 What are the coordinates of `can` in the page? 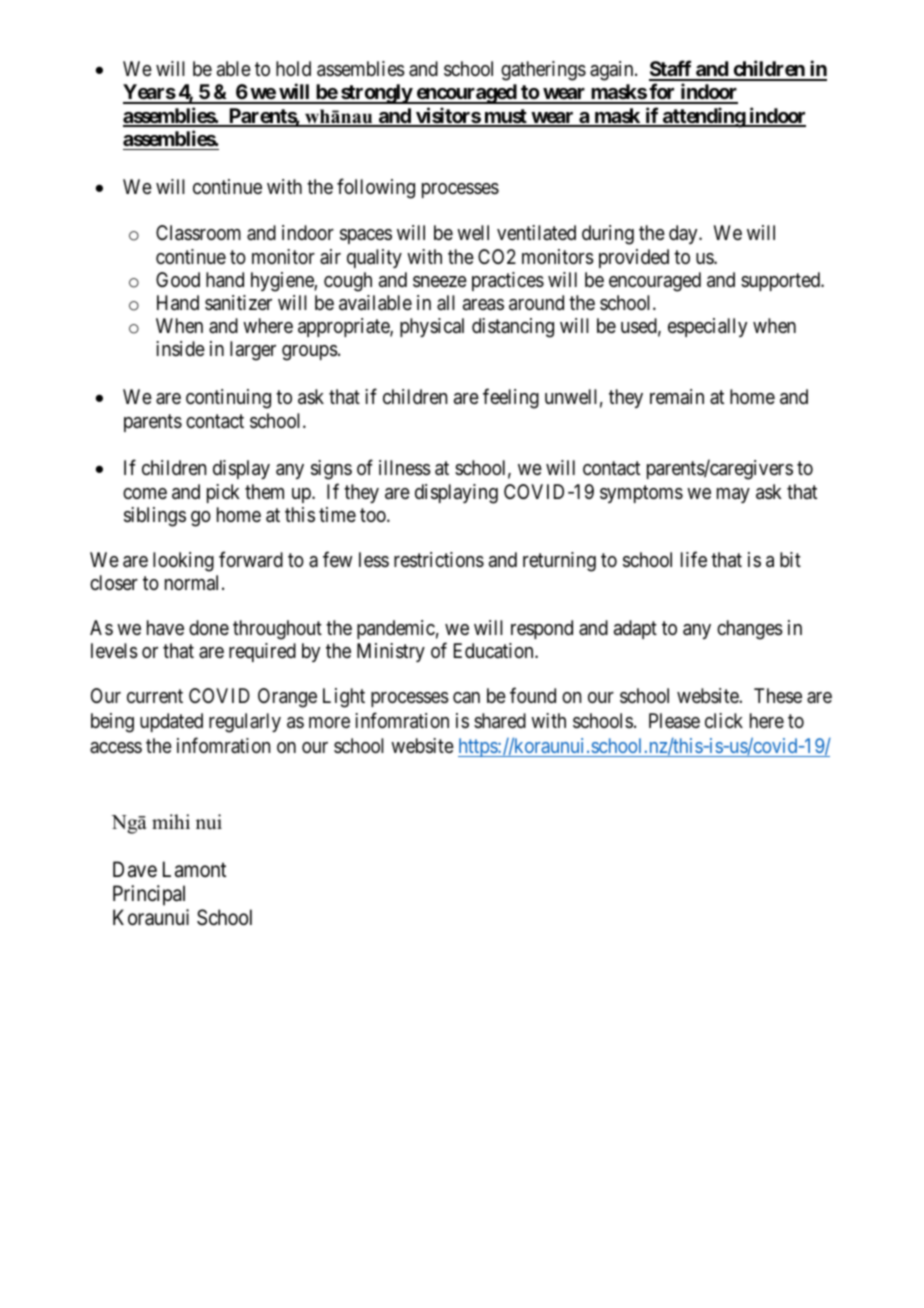 It's located at (466, 697).
